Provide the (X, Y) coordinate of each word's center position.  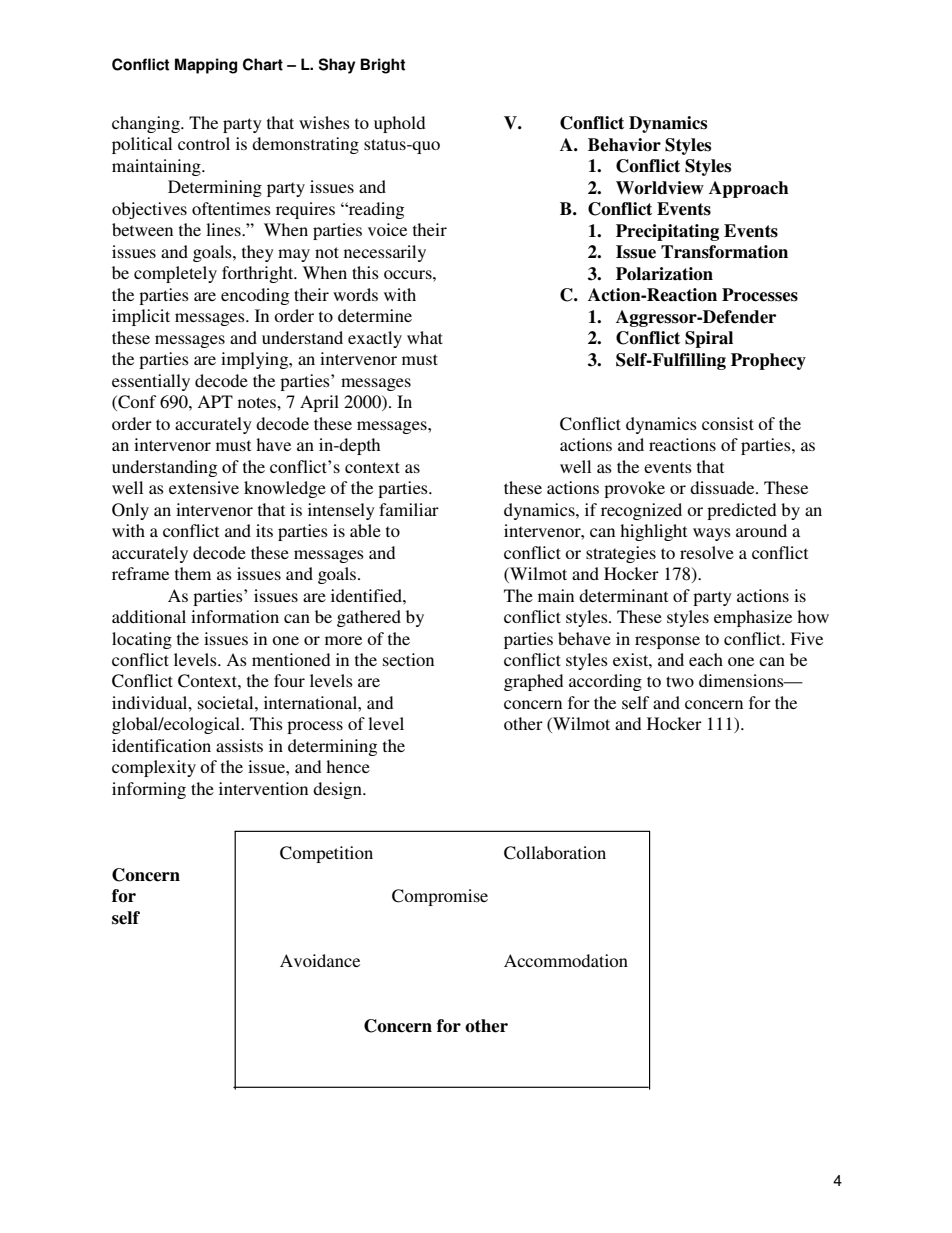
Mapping (206, 66)
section (408, 659)
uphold (399, 124)
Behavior (624, 145)
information (235, 616)
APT (215, 401)
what (425, 337)
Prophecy (768, 361)
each (706, 659)
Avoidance (320, 960)
